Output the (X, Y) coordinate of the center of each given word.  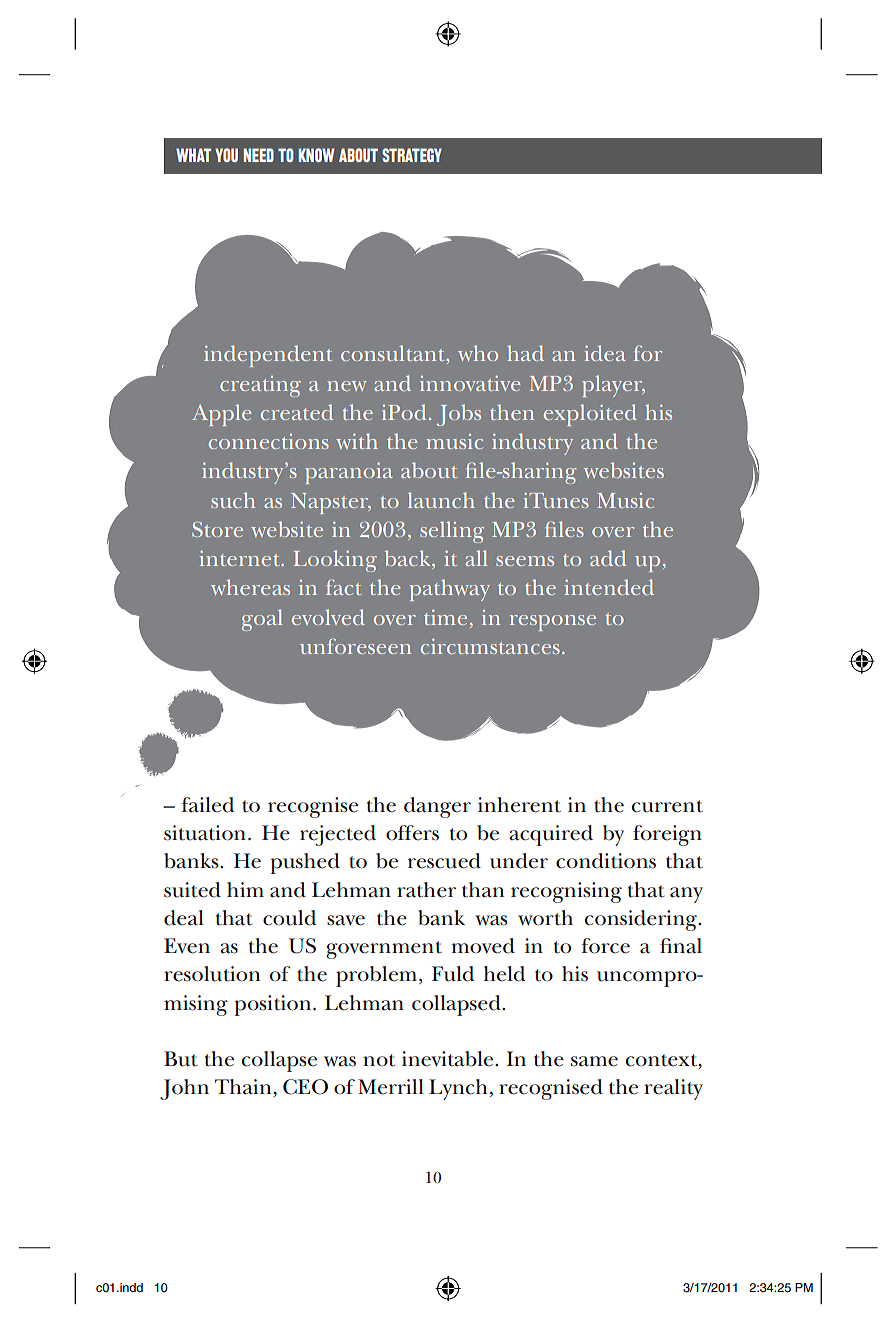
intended (609, 587)
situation (205, 833)
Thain (244, 1088)
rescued (444, 861)
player (613, 386)
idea (605, 353)
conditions (606, 861)
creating (260, 386)
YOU (226, 155)
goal (262, 620)
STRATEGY (412, 155)
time (445, 617)
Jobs (459, 415)
